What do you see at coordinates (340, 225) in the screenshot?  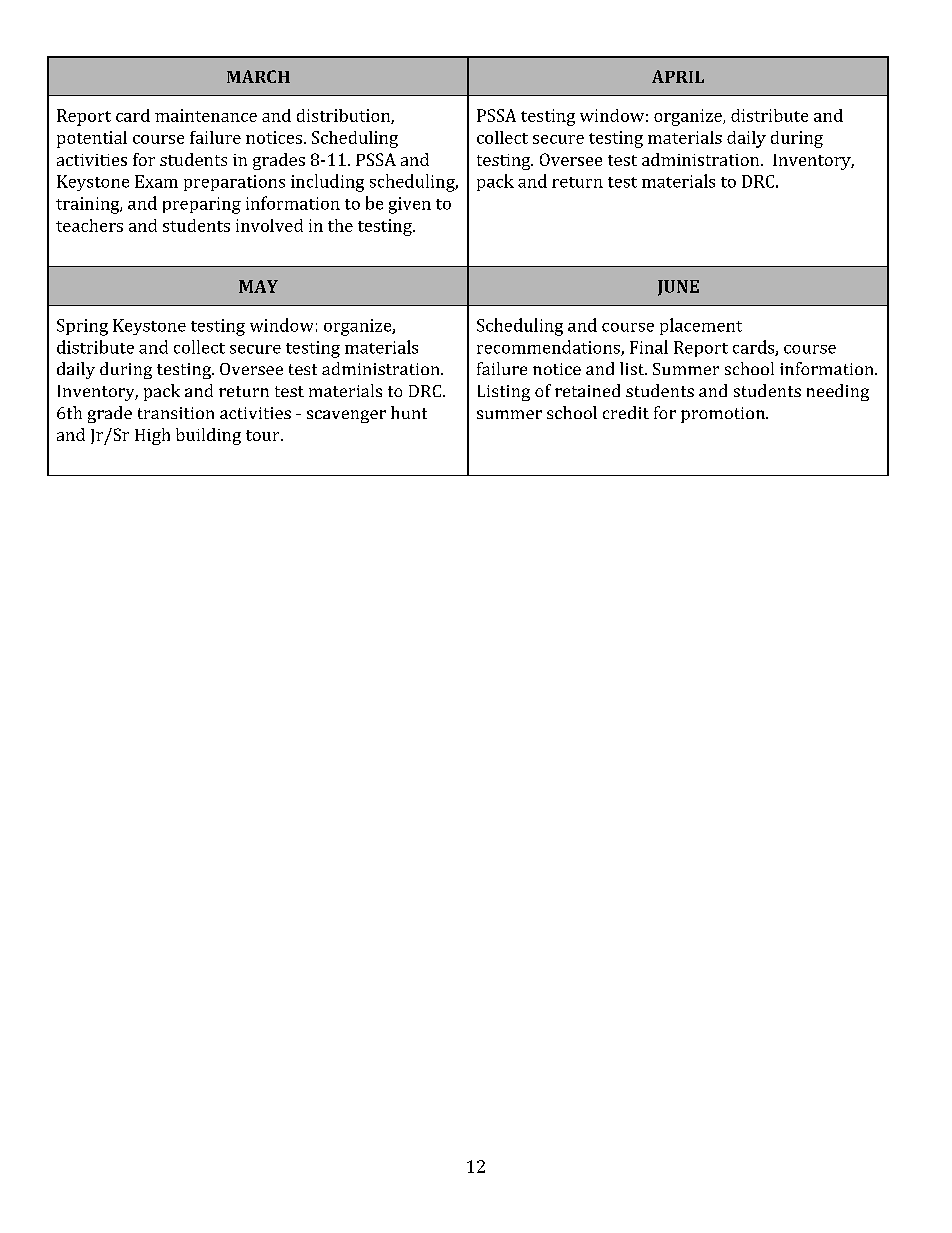 I see `the` at bounding box center [340, 225].
